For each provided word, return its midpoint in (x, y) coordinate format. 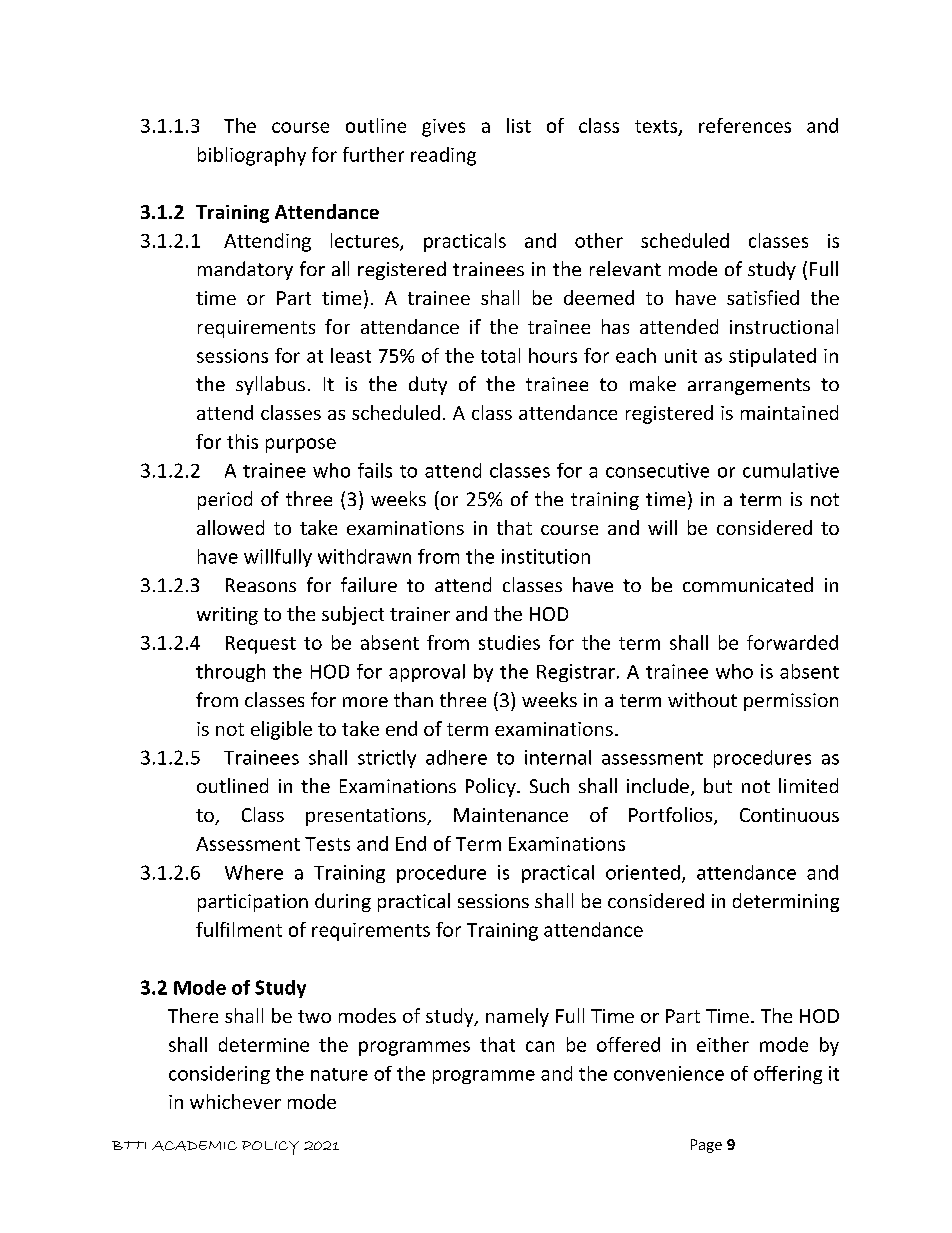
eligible (281, 730)
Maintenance (511, 815)
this (242, 441)
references (745, 125)
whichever (235, 1101)
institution (546, 556)
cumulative (791, 470)
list (519, 125)
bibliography (252, 156)
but (718, 785)
